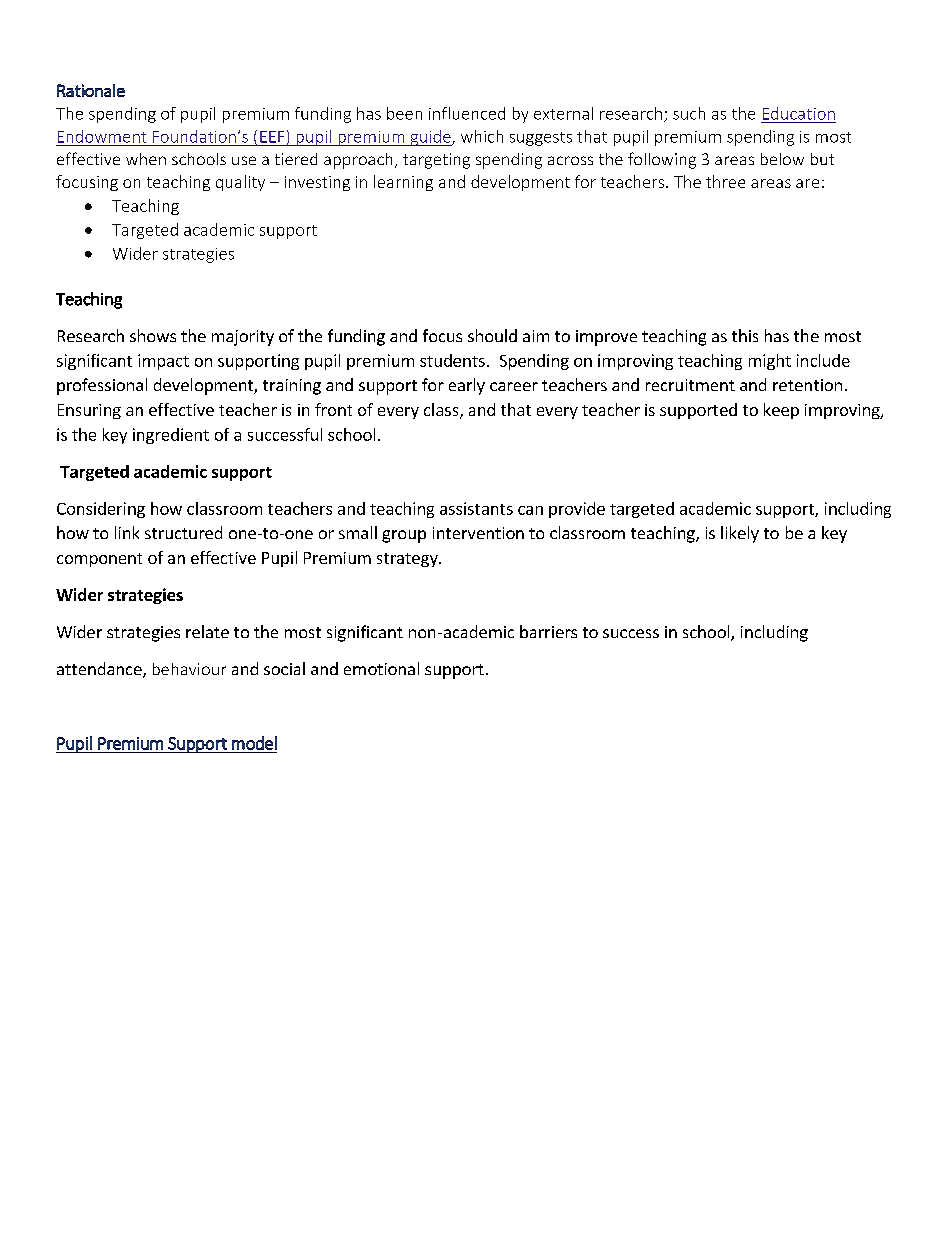 This image has width=952, height=1233. What do you see at coordinates (467, 113) in the image?
I see `influenced` at bounding box center [467, 113].
